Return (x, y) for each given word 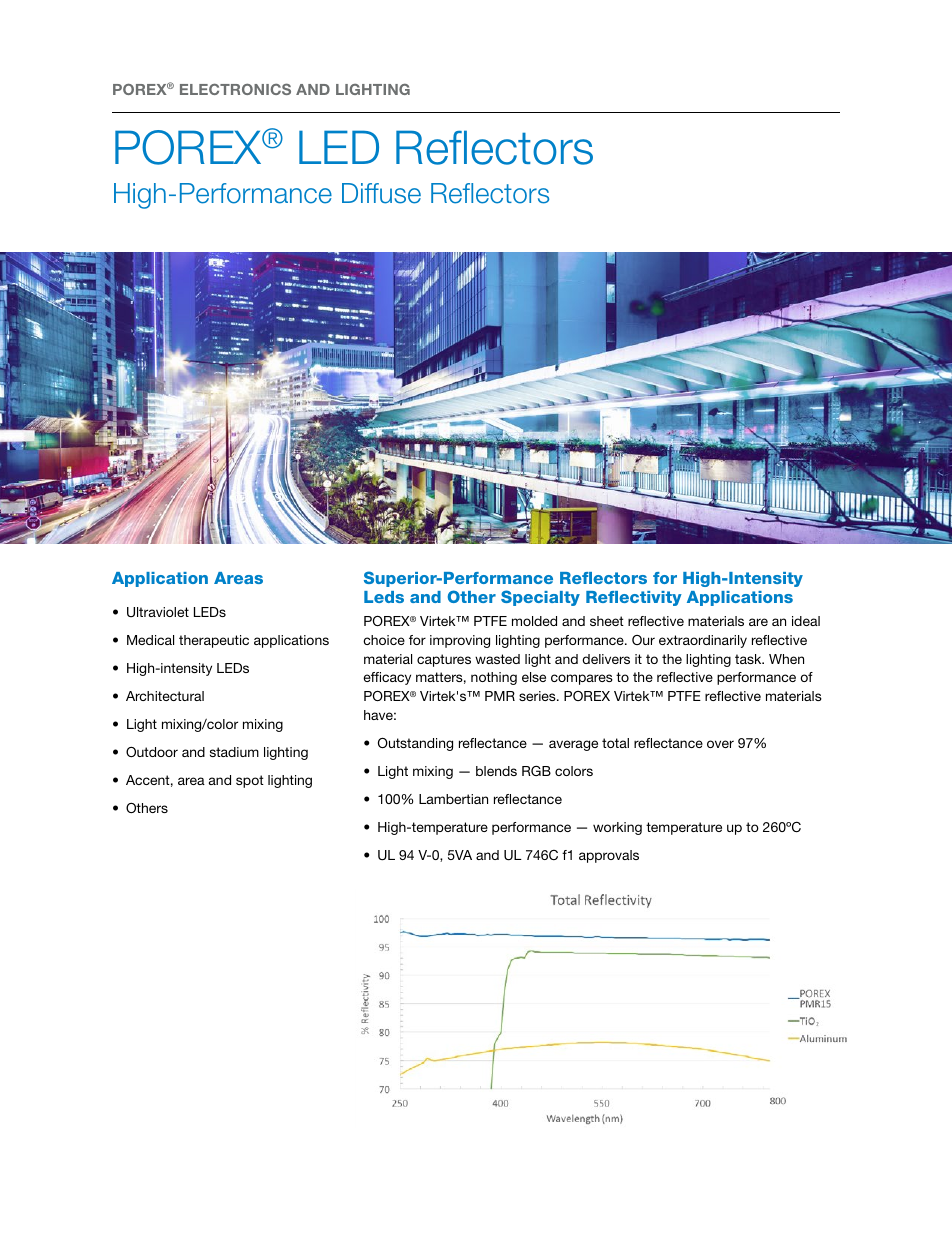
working (617, 828)
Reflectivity (634, 598)
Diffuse (381, 193)
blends (496, 771)
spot (250, 781)
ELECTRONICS (235, 89)
